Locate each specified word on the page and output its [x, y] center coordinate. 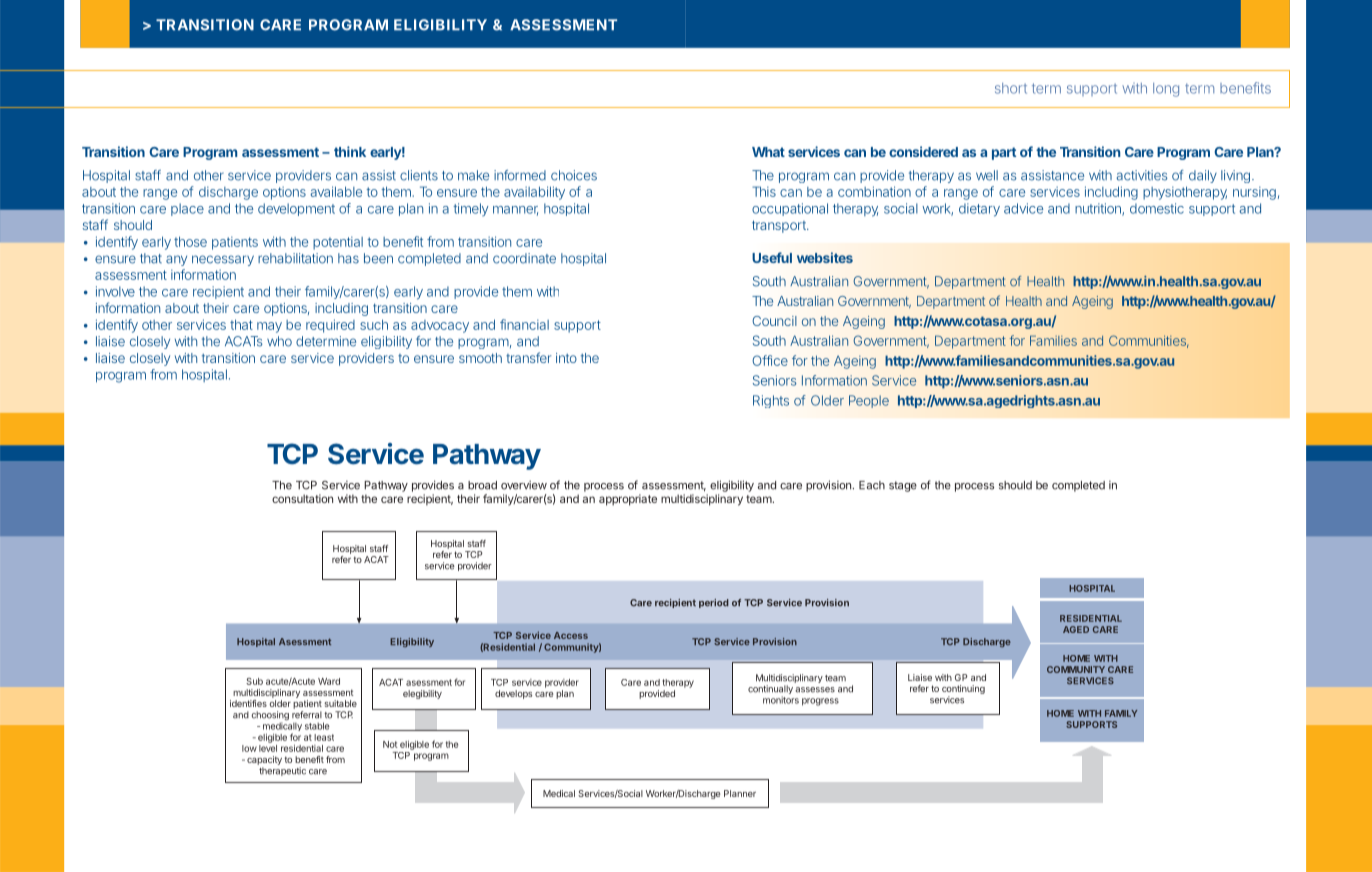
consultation [302, 498]
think [350, 151]
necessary [223, 260]
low [249, 748]
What [768, 152]
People [869, 401]
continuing [963, 691]
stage [903, 486]
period [714, 603]
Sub [254, 681]
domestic [1157, 208]
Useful [772, 257]
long [1166, 90]
